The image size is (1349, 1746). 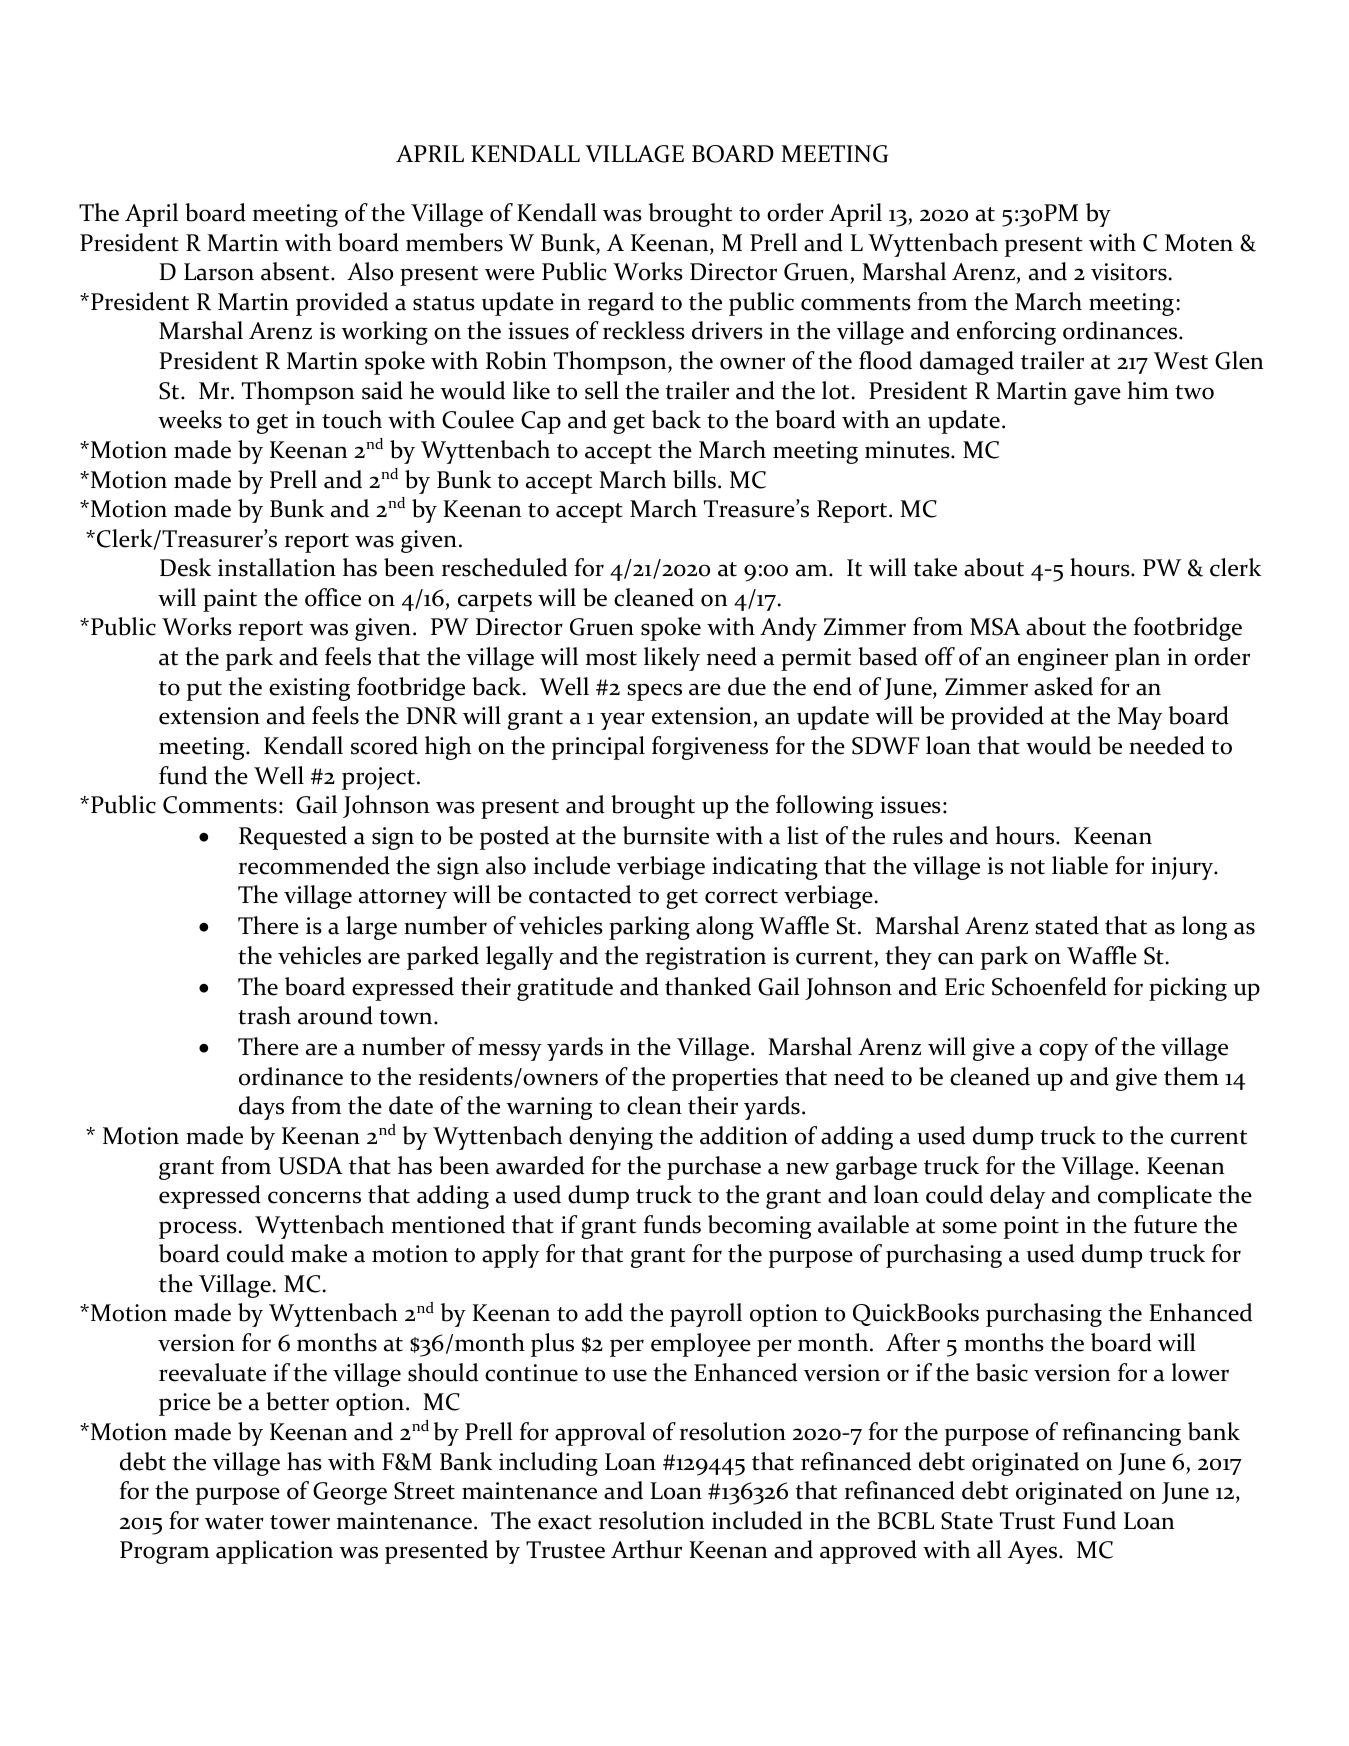 What do you see at coordinates (300, 1522) in the image?
I see `tower` at bounding box center [300, 1522].
